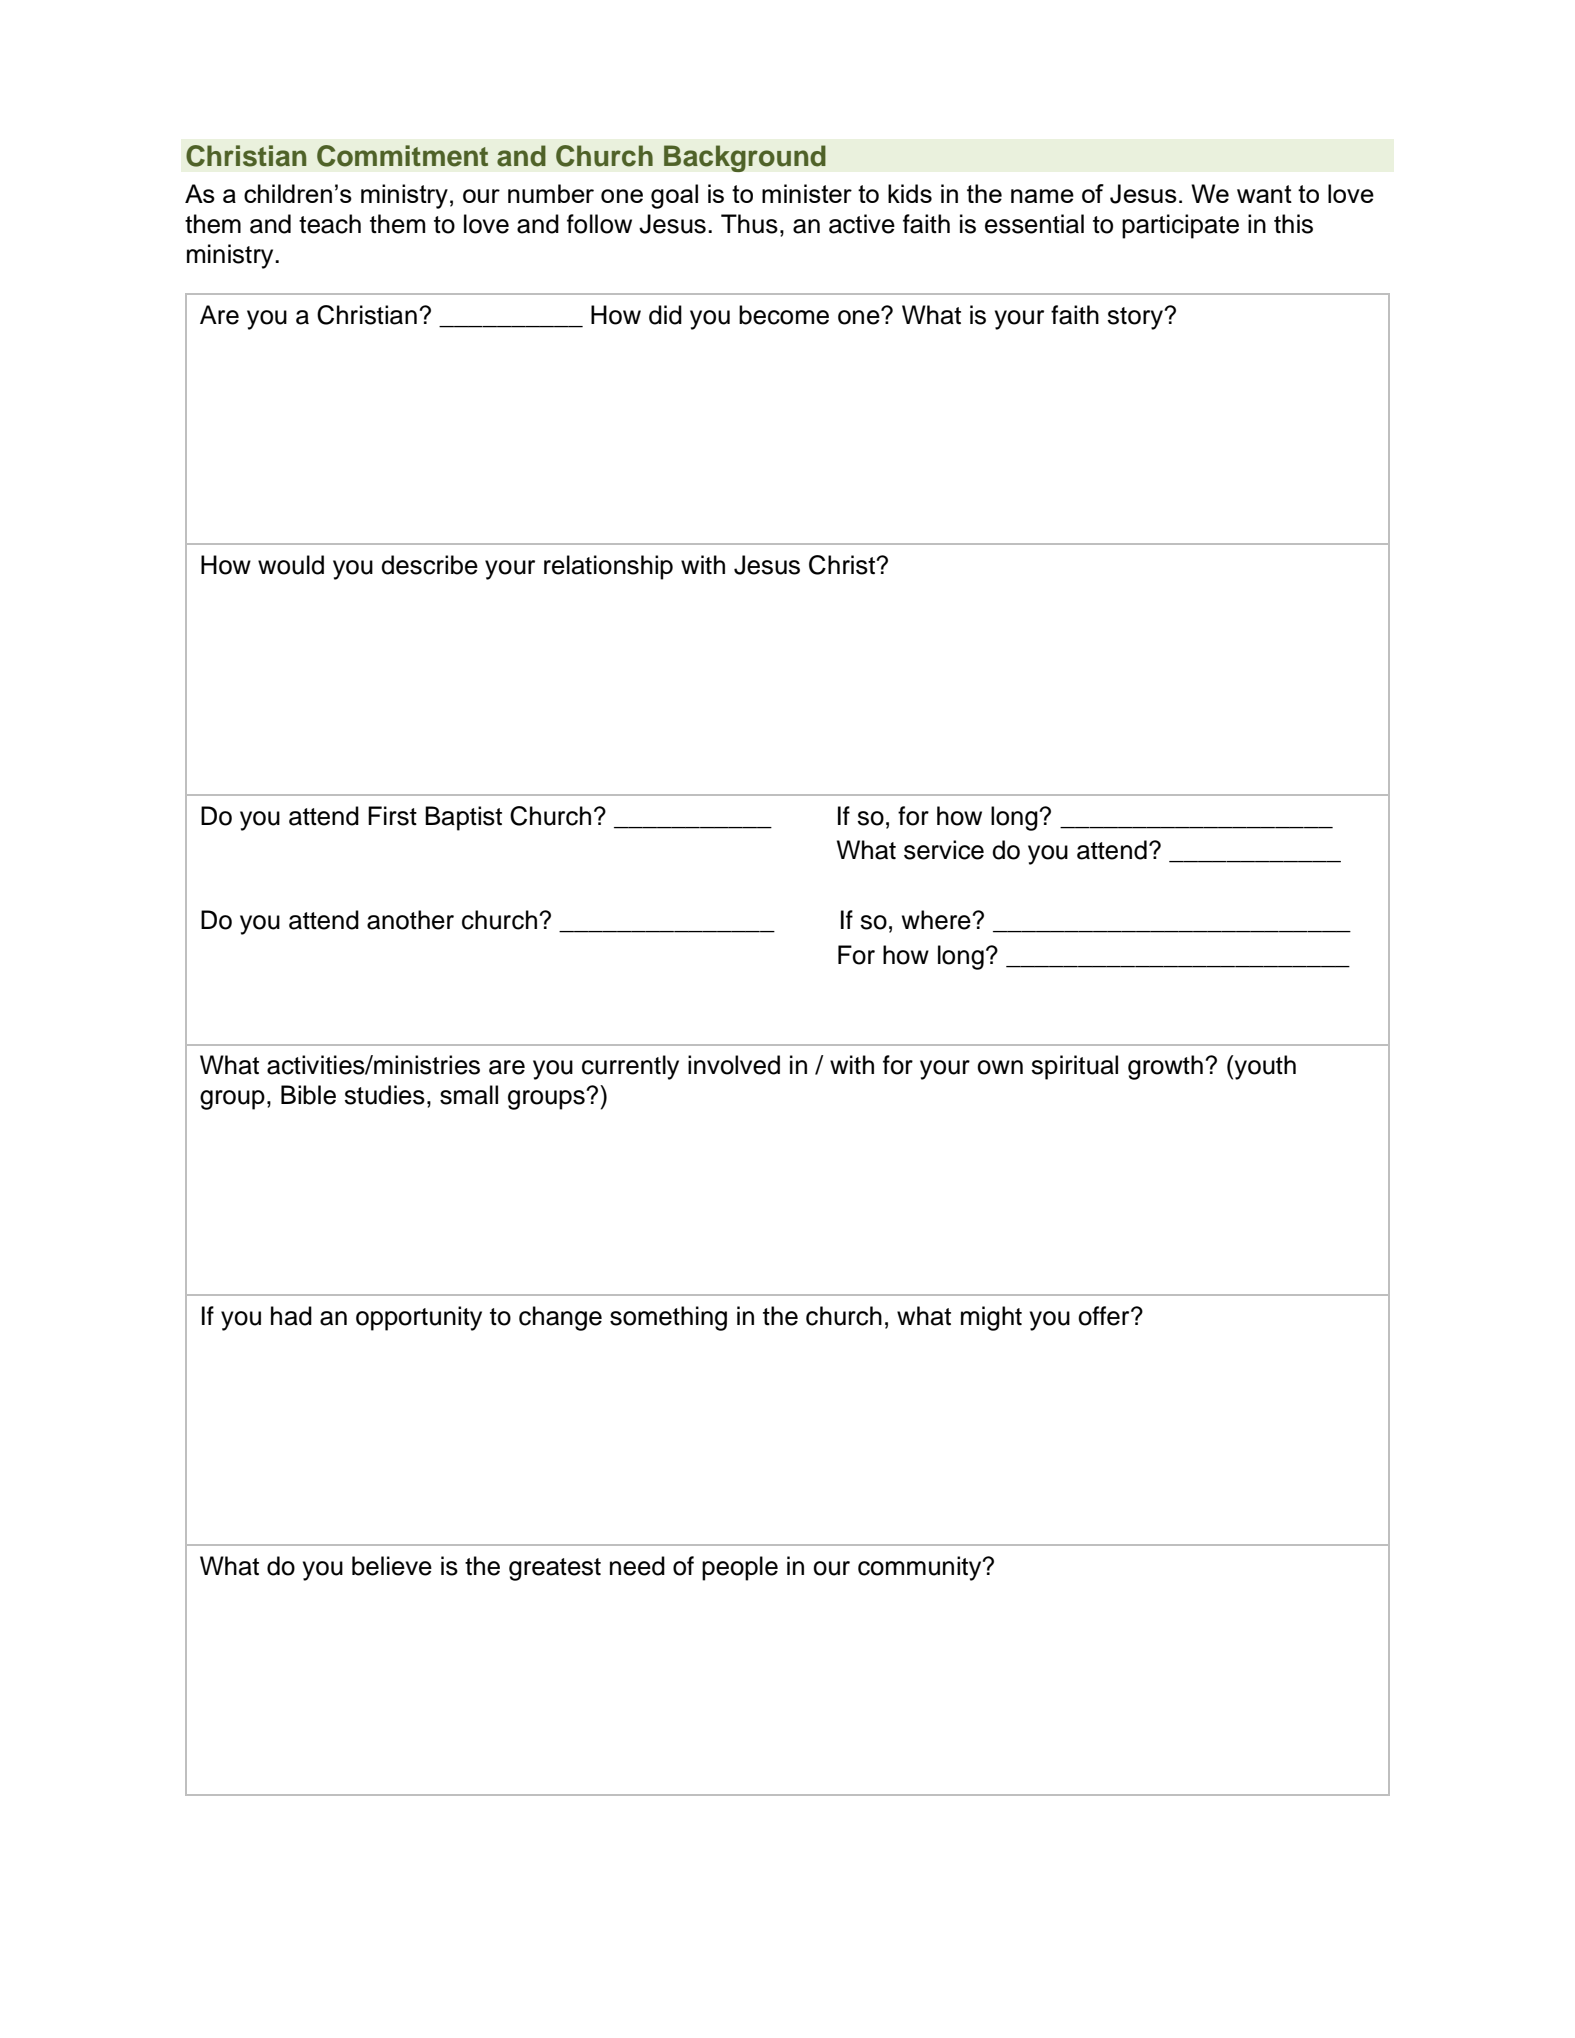 This document has width=1575, height=2038. Describe the element at coordinates (608, 567) in the document. I see `relationship` at that location.
